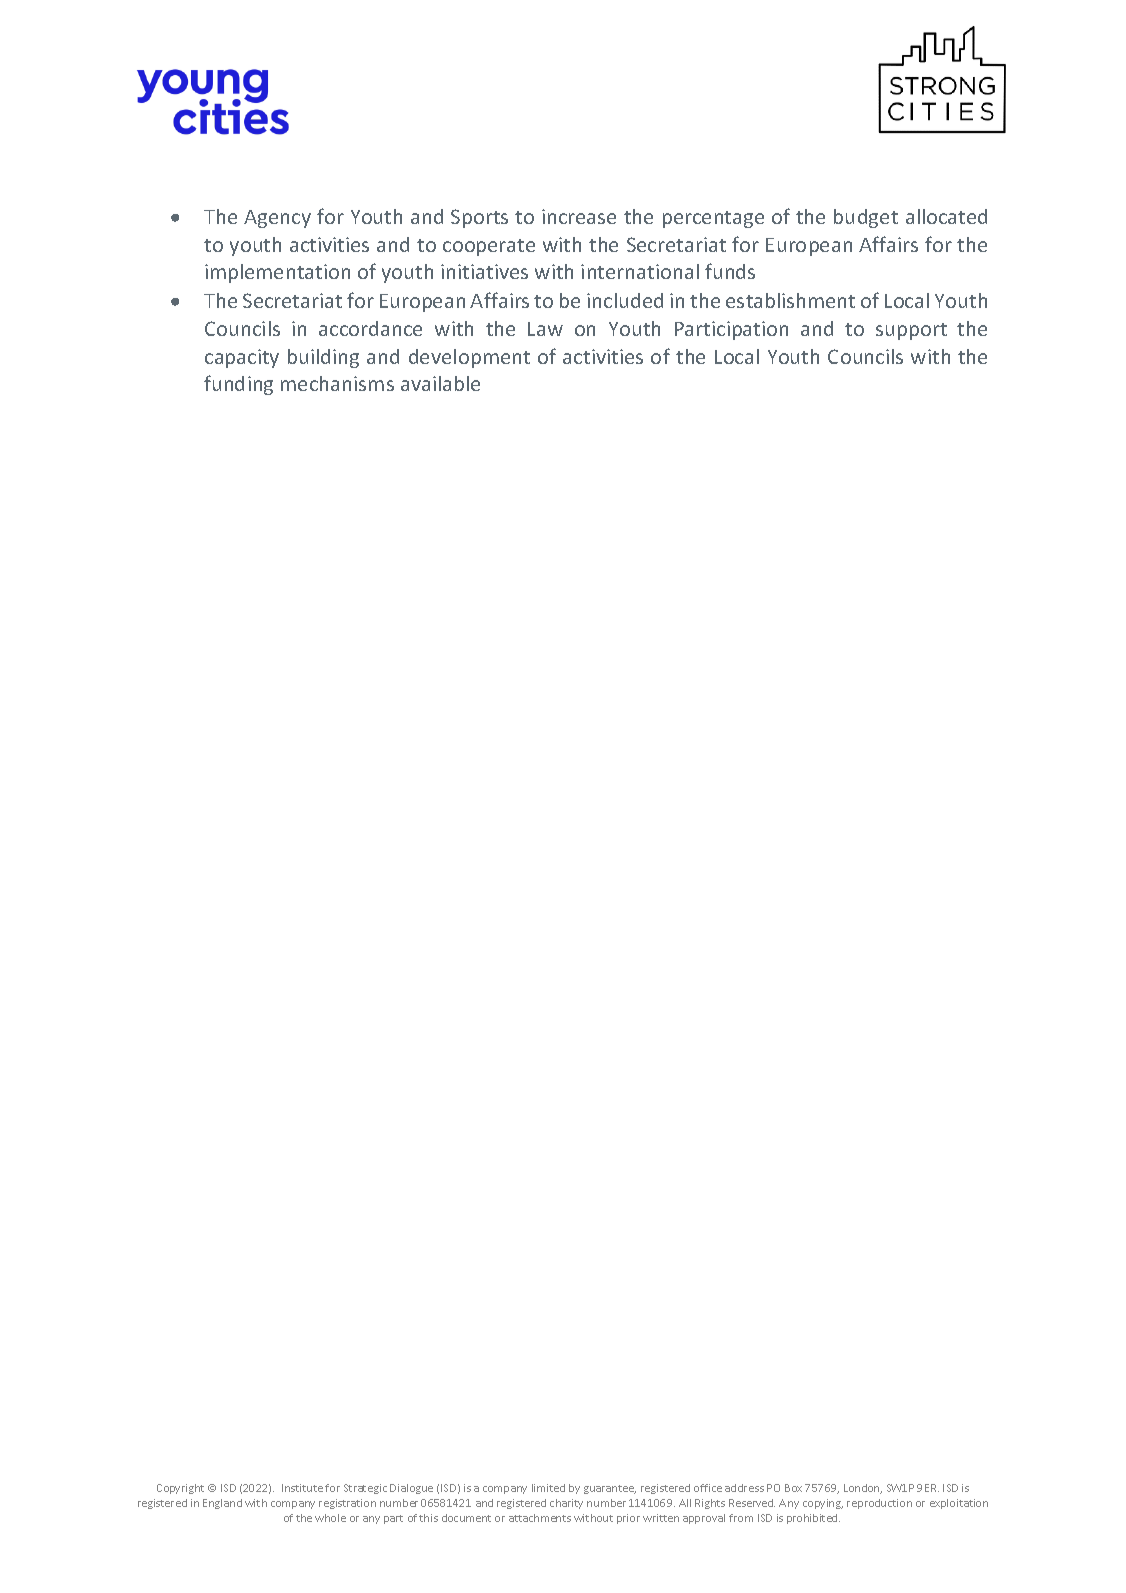  Describe the element at coordinates (238, 385) in the screenshot. I see `funding` at that location.
